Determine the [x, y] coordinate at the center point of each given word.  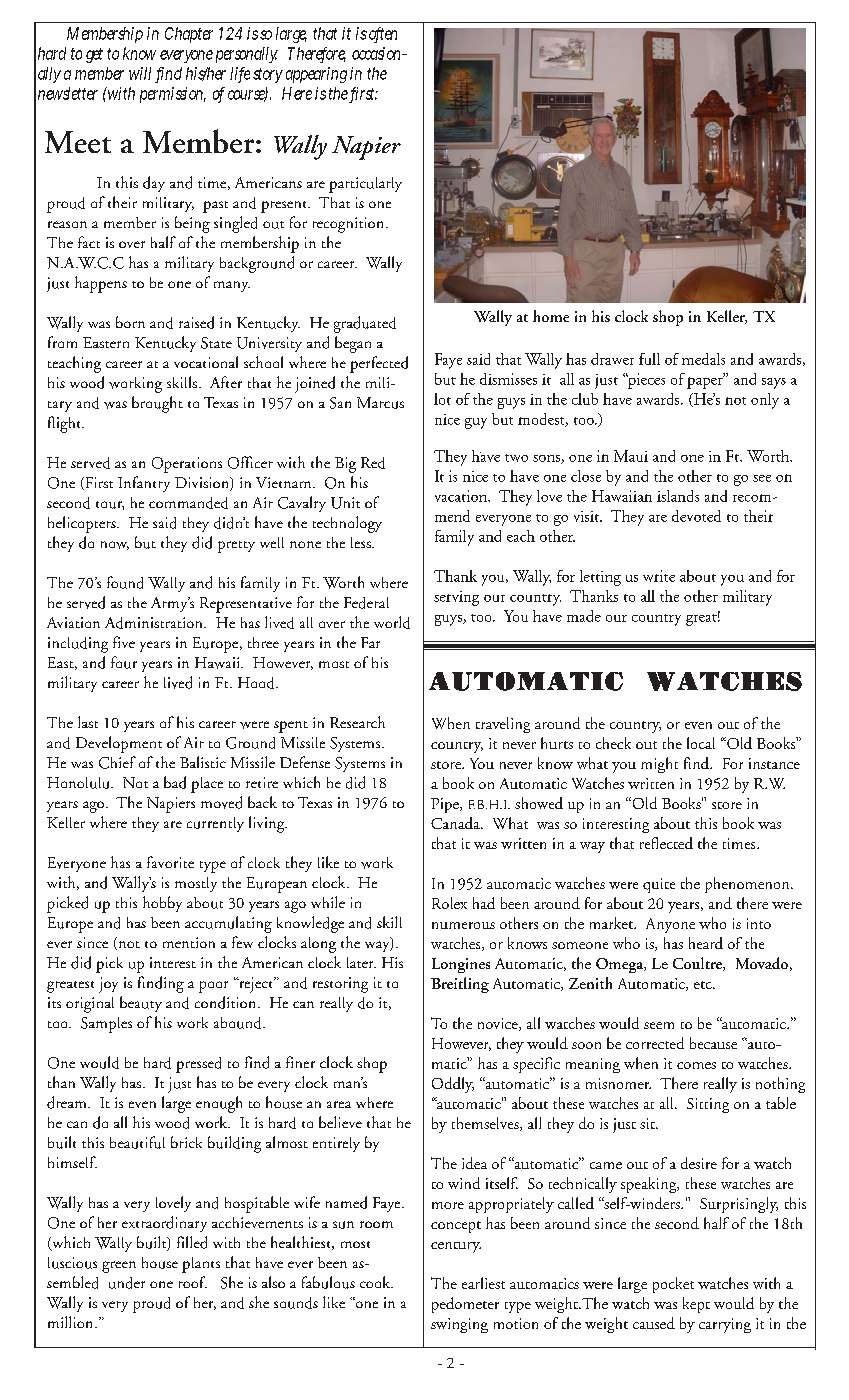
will [140, 73]
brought [157, 404]
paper [706, 382]
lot [442, 399]
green [119, 1267]
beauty [141, 1004]
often [383, 34]
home [551, 316]
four [124, 662]
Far [370, 642]
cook [376, 1282]
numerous [463, 925]
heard [706, 943]
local [701, 743]
